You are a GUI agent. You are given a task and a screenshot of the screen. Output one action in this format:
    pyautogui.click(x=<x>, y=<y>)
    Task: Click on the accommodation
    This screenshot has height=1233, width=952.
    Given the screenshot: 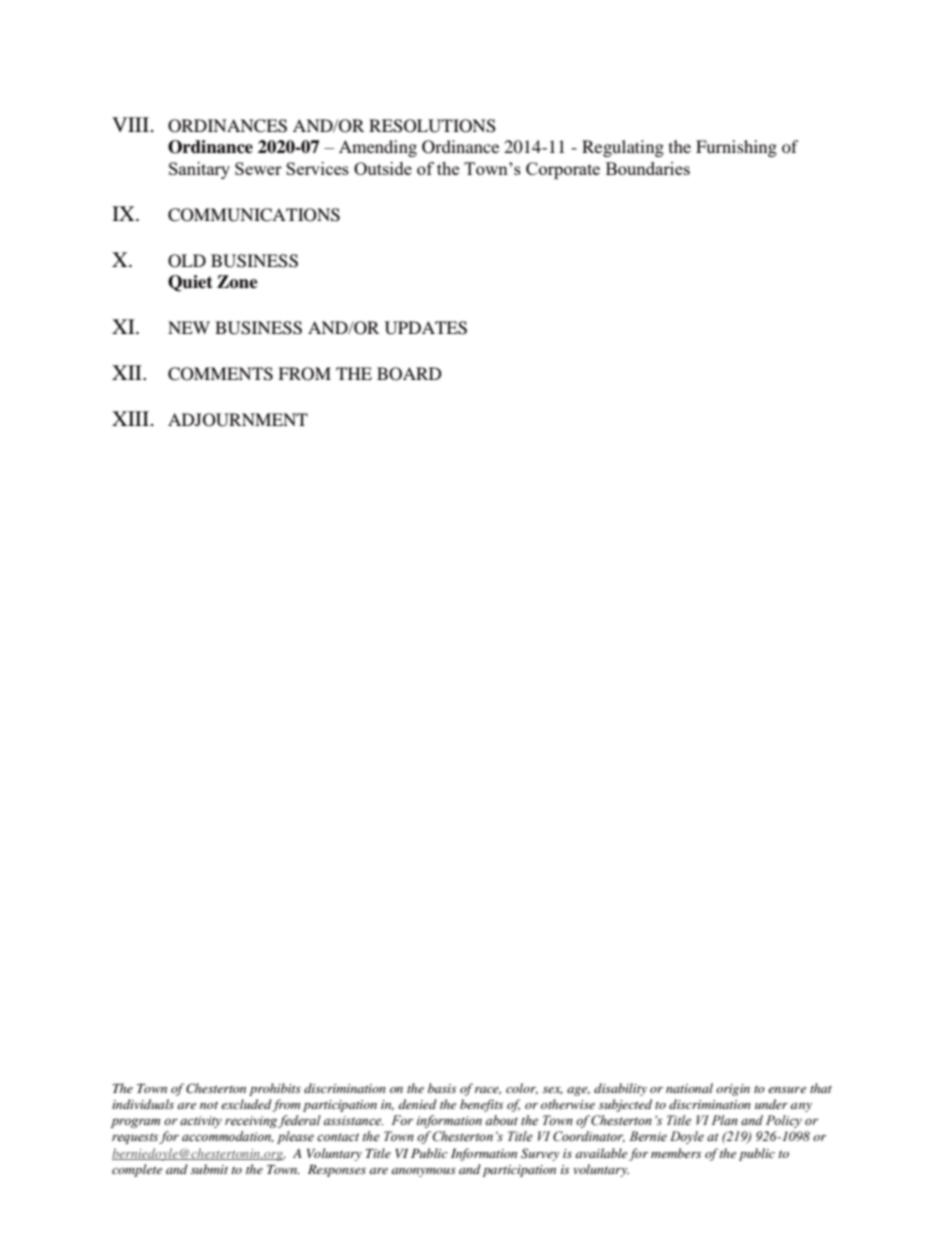 What is the action you would take?
    pyautogui.click(x=227, y=1137)
